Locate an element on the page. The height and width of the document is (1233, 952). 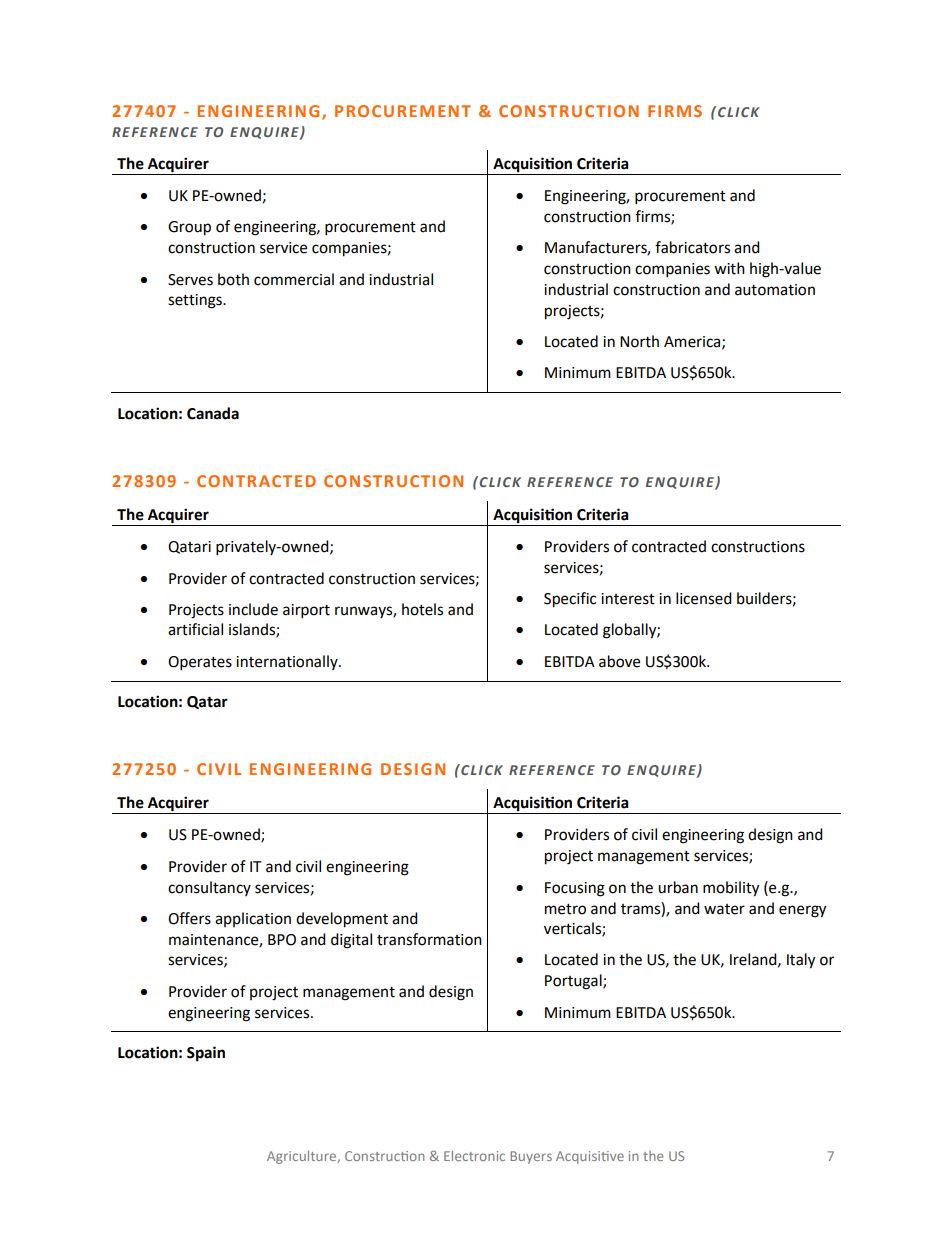
Electronic is located at coordinates (474, 1156).
